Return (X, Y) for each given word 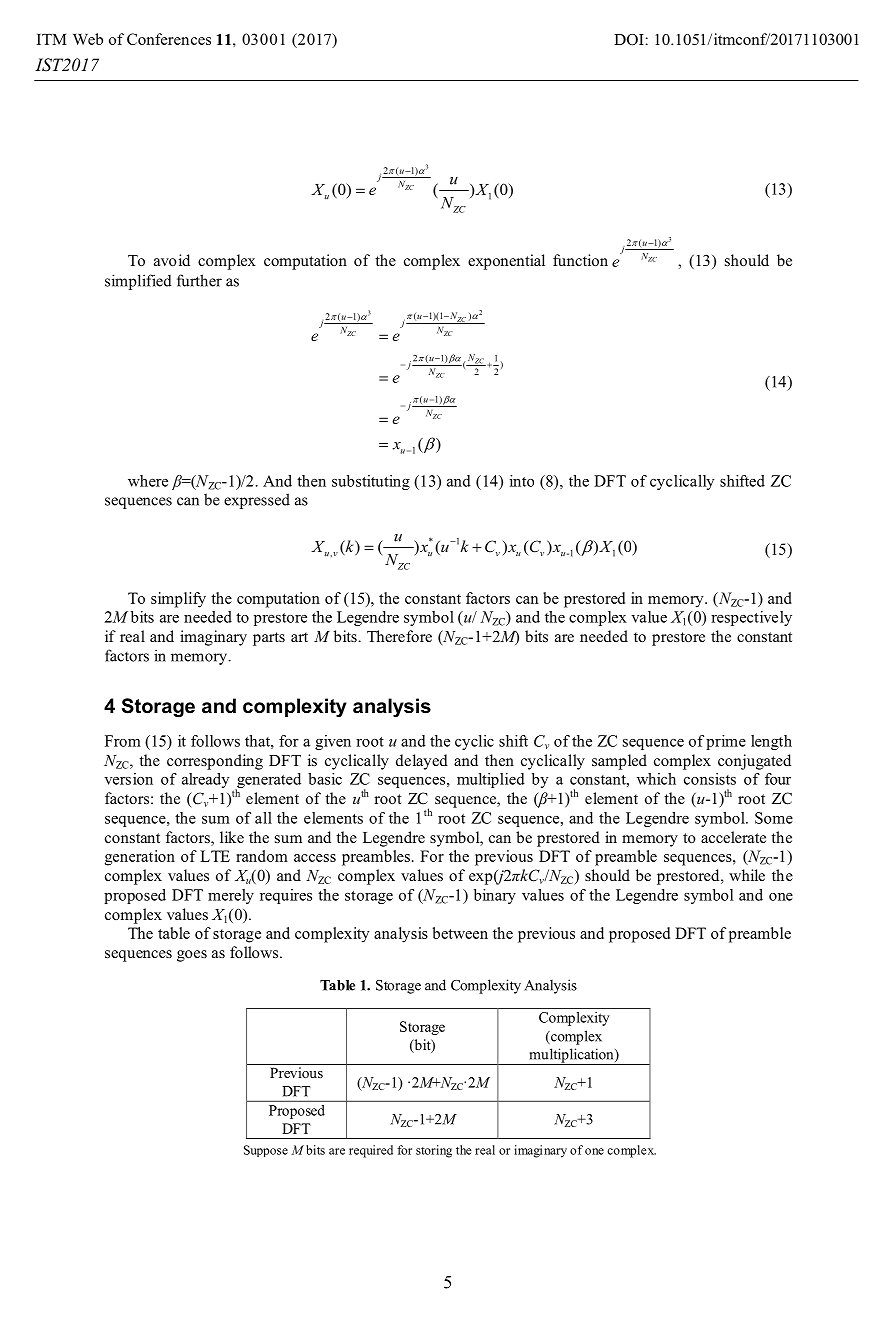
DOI (629, 40)
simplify (178, 600)
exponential (506, 262)
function (580, 260)
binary (495, 896)
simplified (138, 282)
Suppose (266, 1151)
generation (140, 858)
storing (434, 1151)
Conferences (169, 39)
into (522, 481)
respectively (751, 618)
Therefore (399, 636)
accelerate (733, 837)
